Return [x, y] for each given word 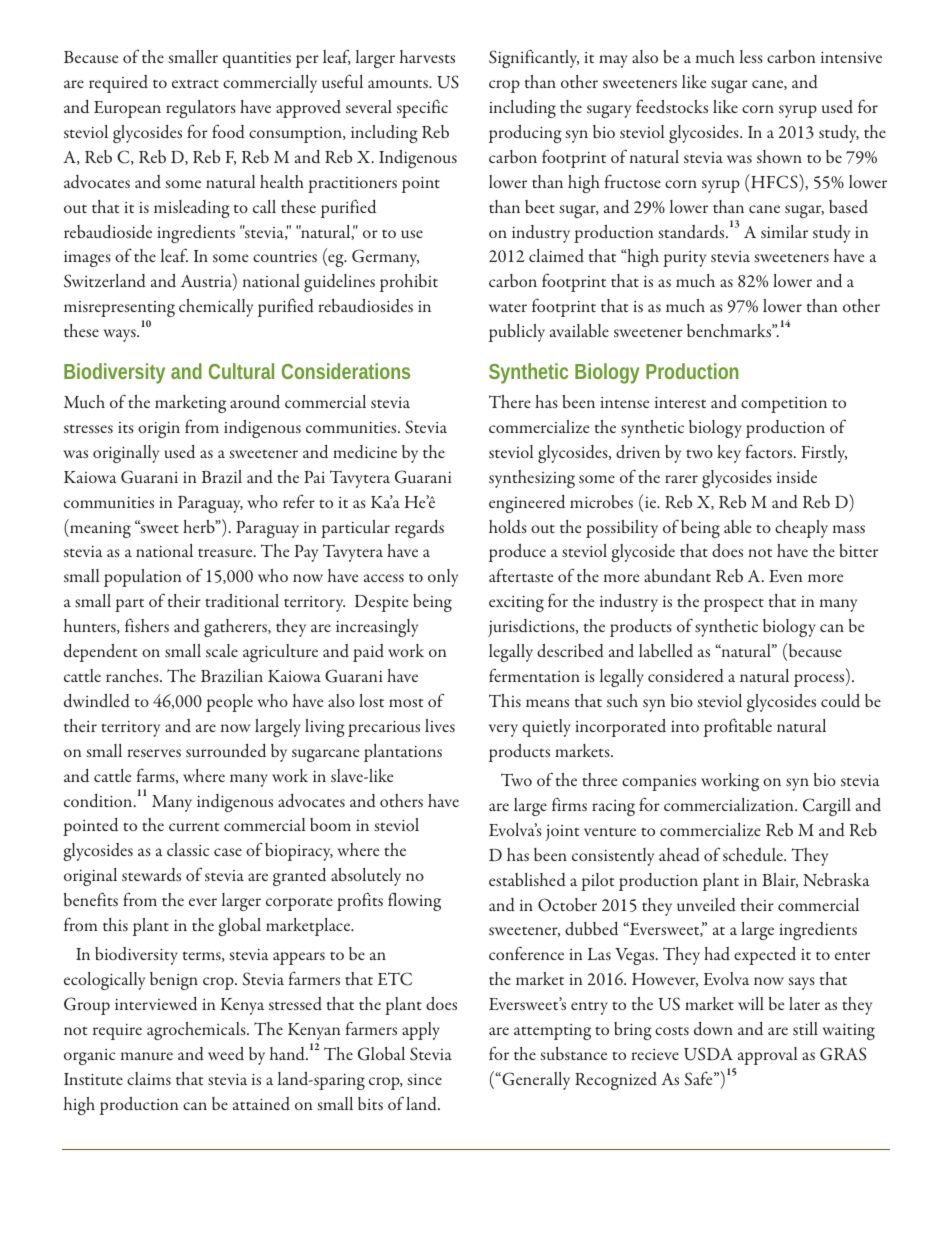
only [443, 578]
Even [785, 576]
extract [195, 83]
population [142, 578]
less [751, 56]
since [424, 1079]
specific [422, 108]
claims [149, 1078]
